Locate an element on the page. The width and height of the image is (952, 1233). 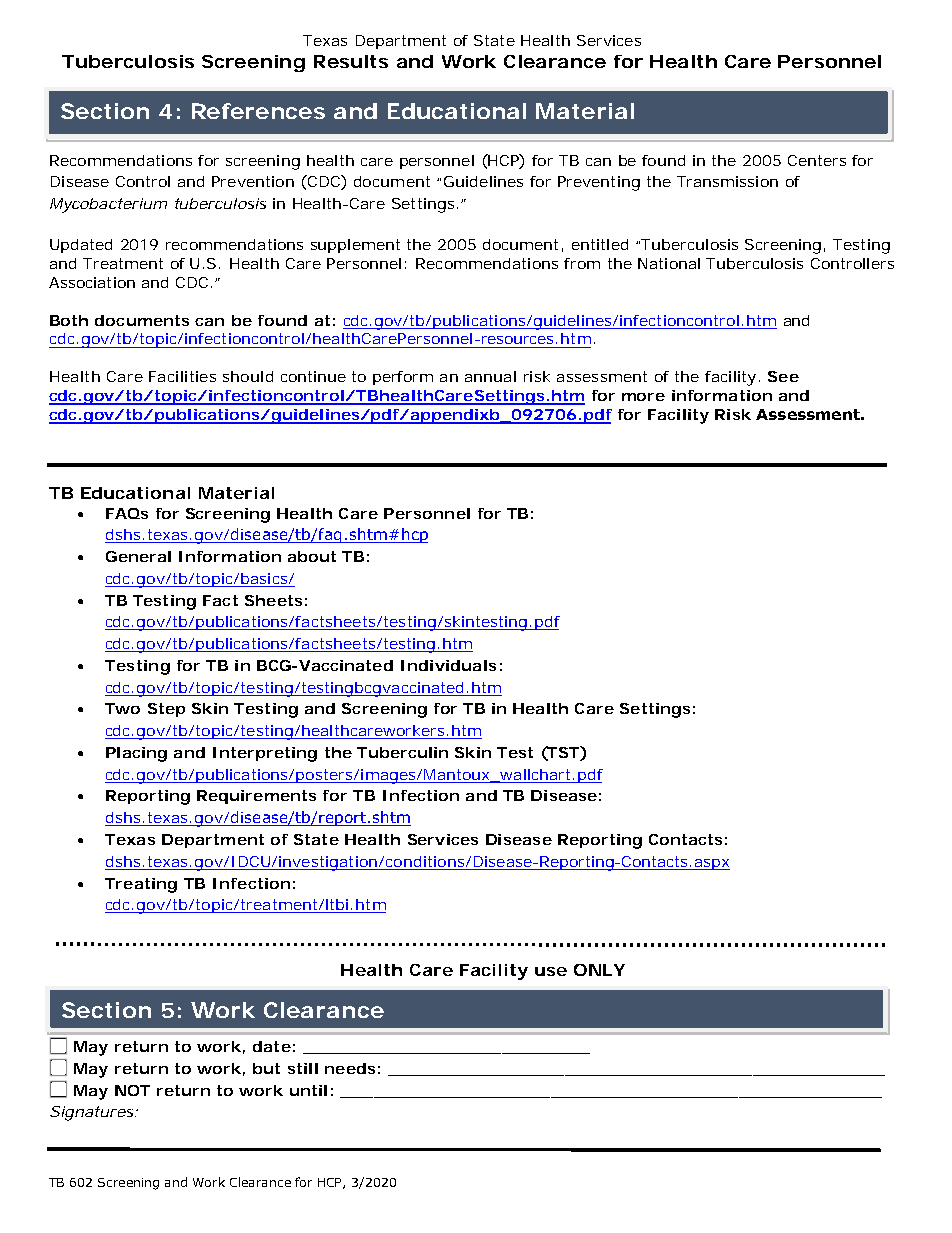
needs is located at coordinates (350, 1068).
